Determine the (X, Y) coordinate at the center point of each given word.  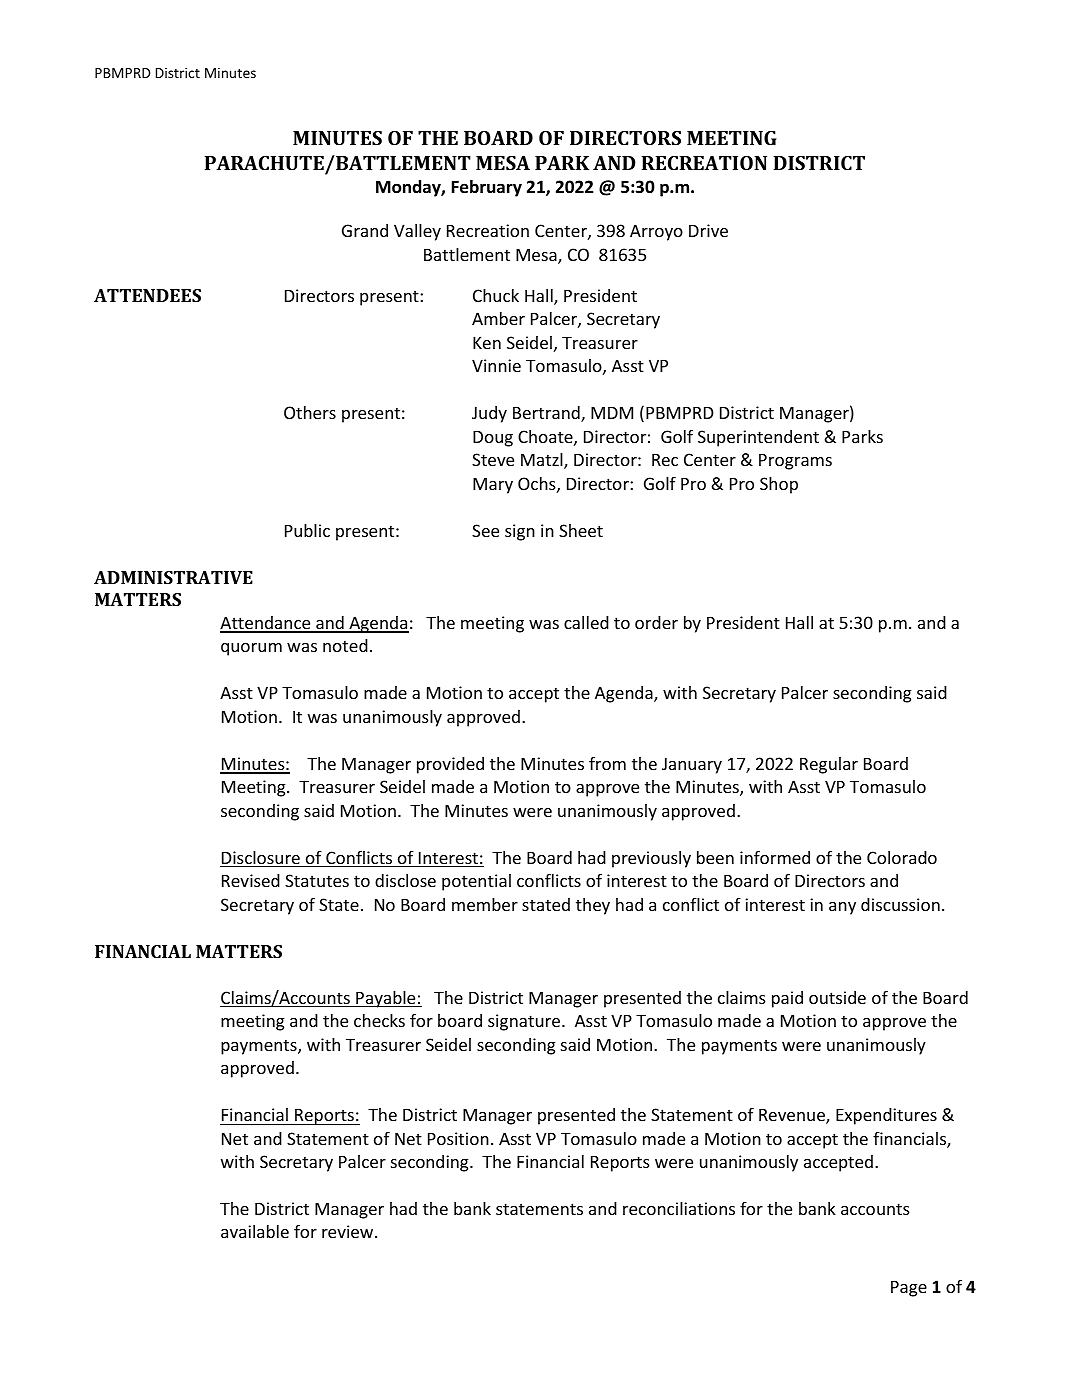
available (255, 1231)
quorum (251, 649)
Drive (708, 230)
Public (307, 530)
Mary (493, 486)
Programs (795, 462)
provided (450, 765)
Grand (365, 230)
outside (837, 997)
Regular (829, 765)
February (487, 188)
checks (379, 1020)
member (485, 904)
